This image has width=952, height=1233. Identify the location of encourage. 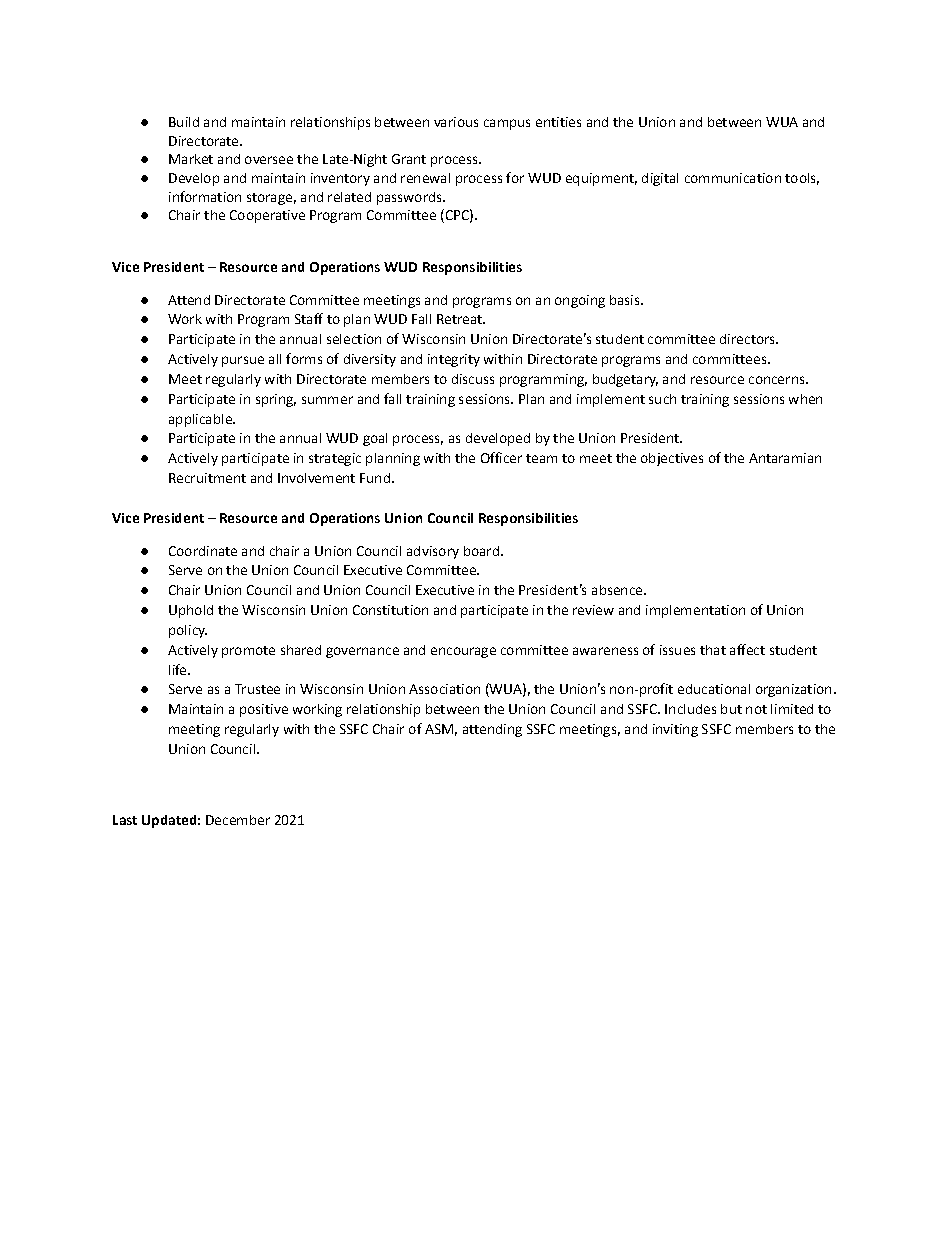
(463, 652).
